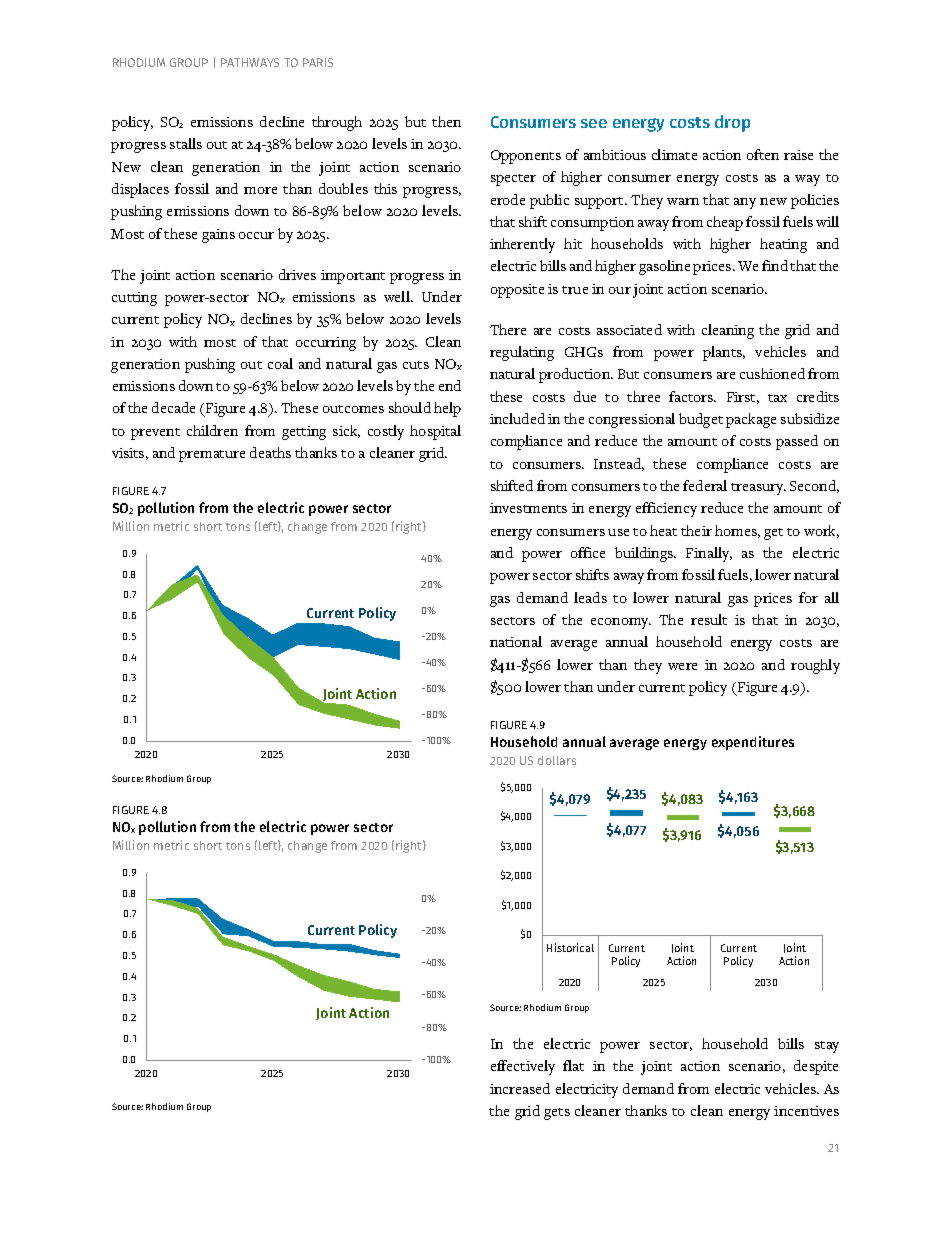 Image resolution: width=952 pixels, height=1233 pixels. Describe the element at coordinates (446, 121) in the screenshot. I see `then` at that location.
